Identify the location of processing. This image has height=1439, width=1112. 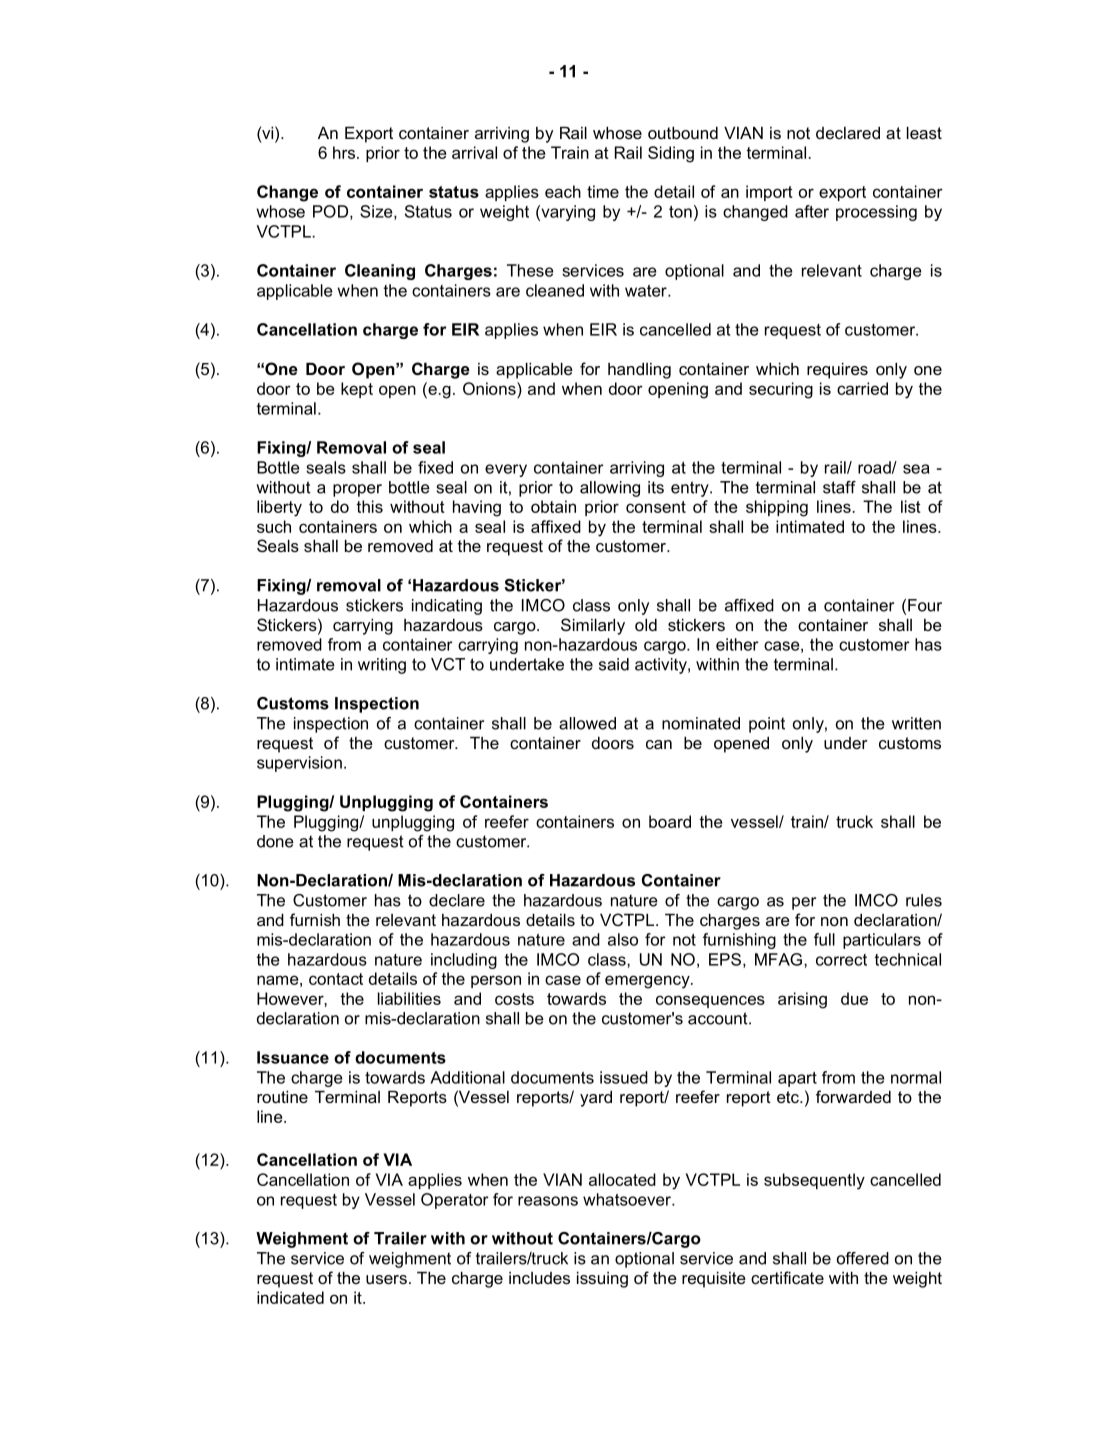
(876, 213).
